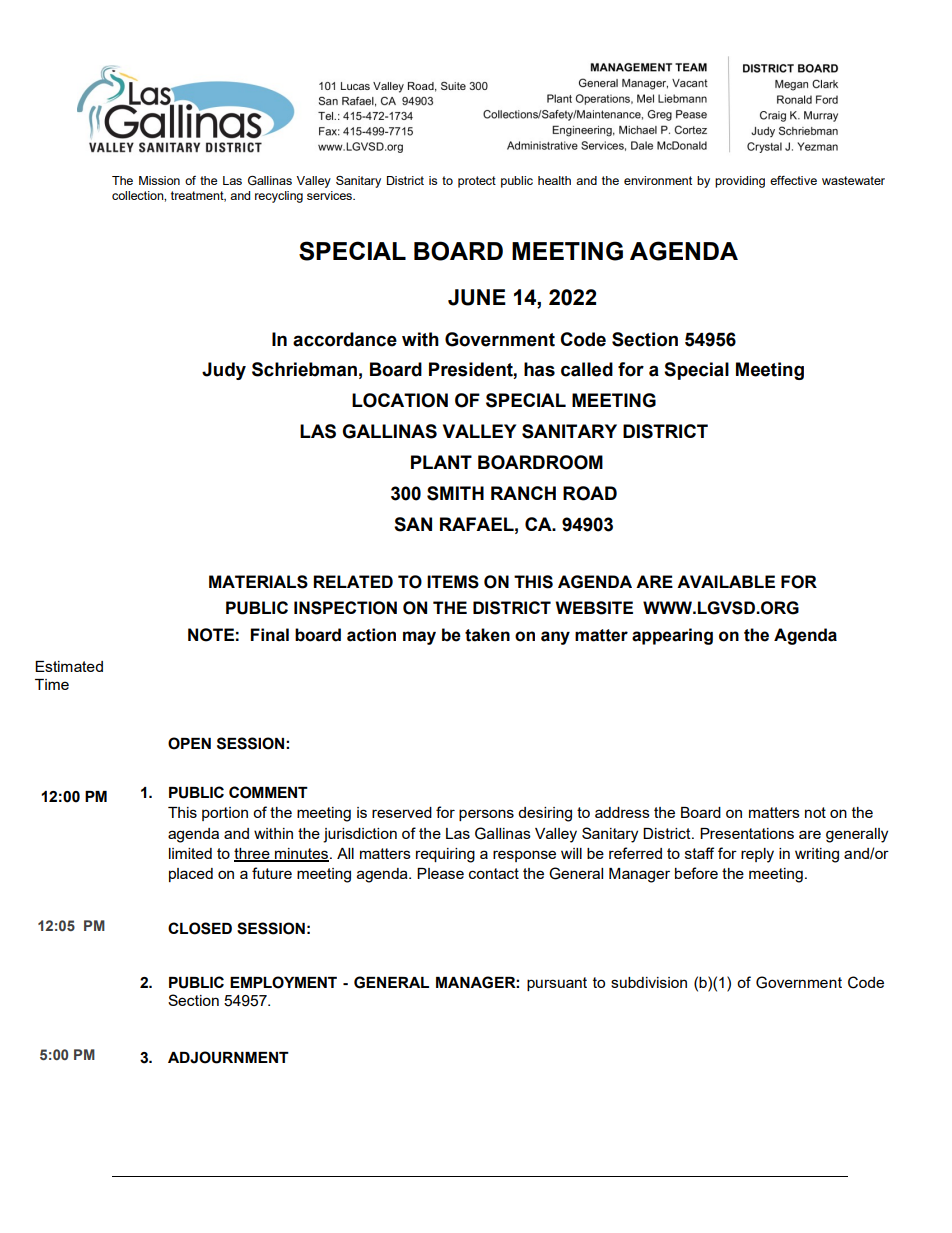 This document has width=952, height=1233. I want to click on LOCATION, so click(400, 400).
